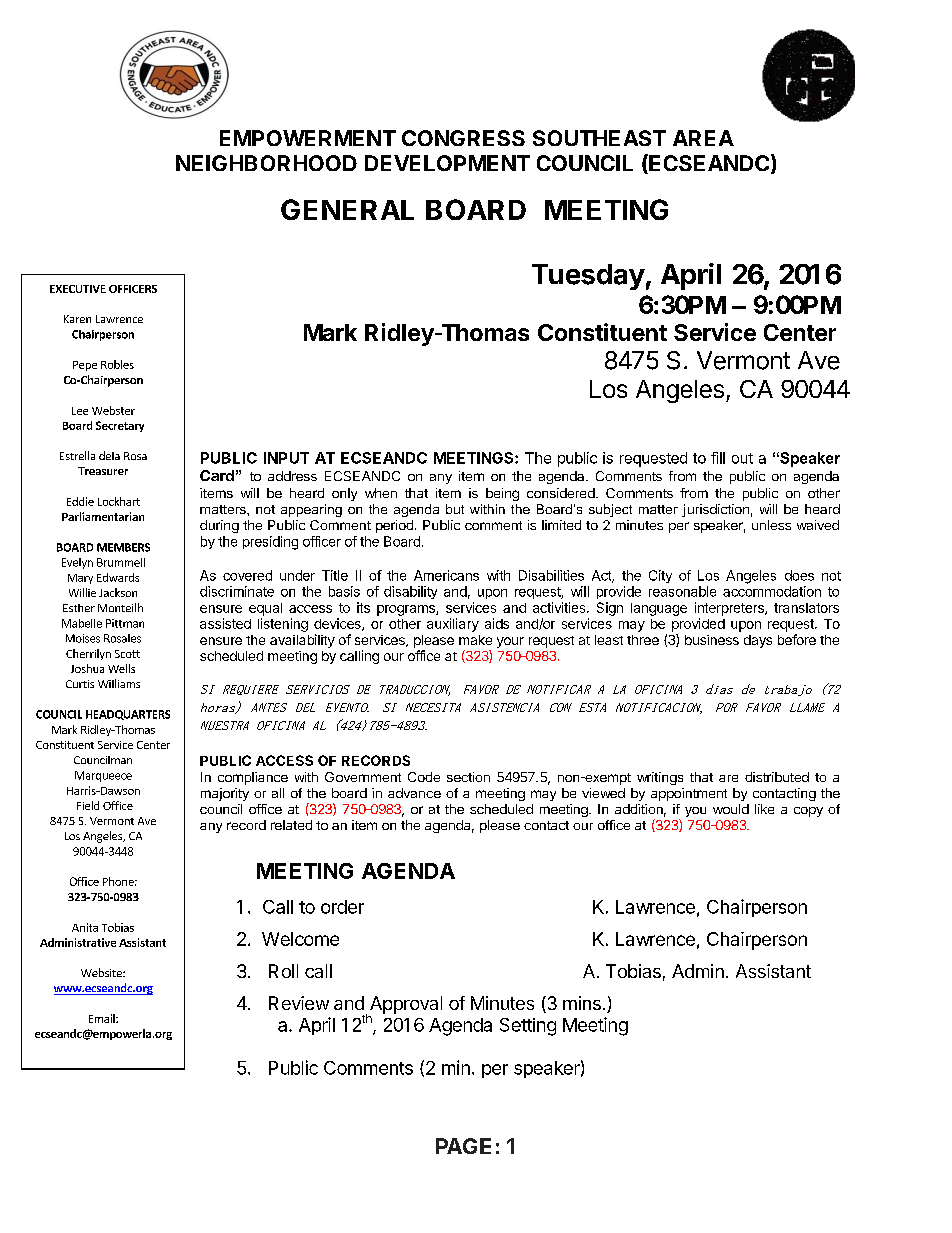 This document has height=1233, width=952. I want to click on being, so click(502, 494).
